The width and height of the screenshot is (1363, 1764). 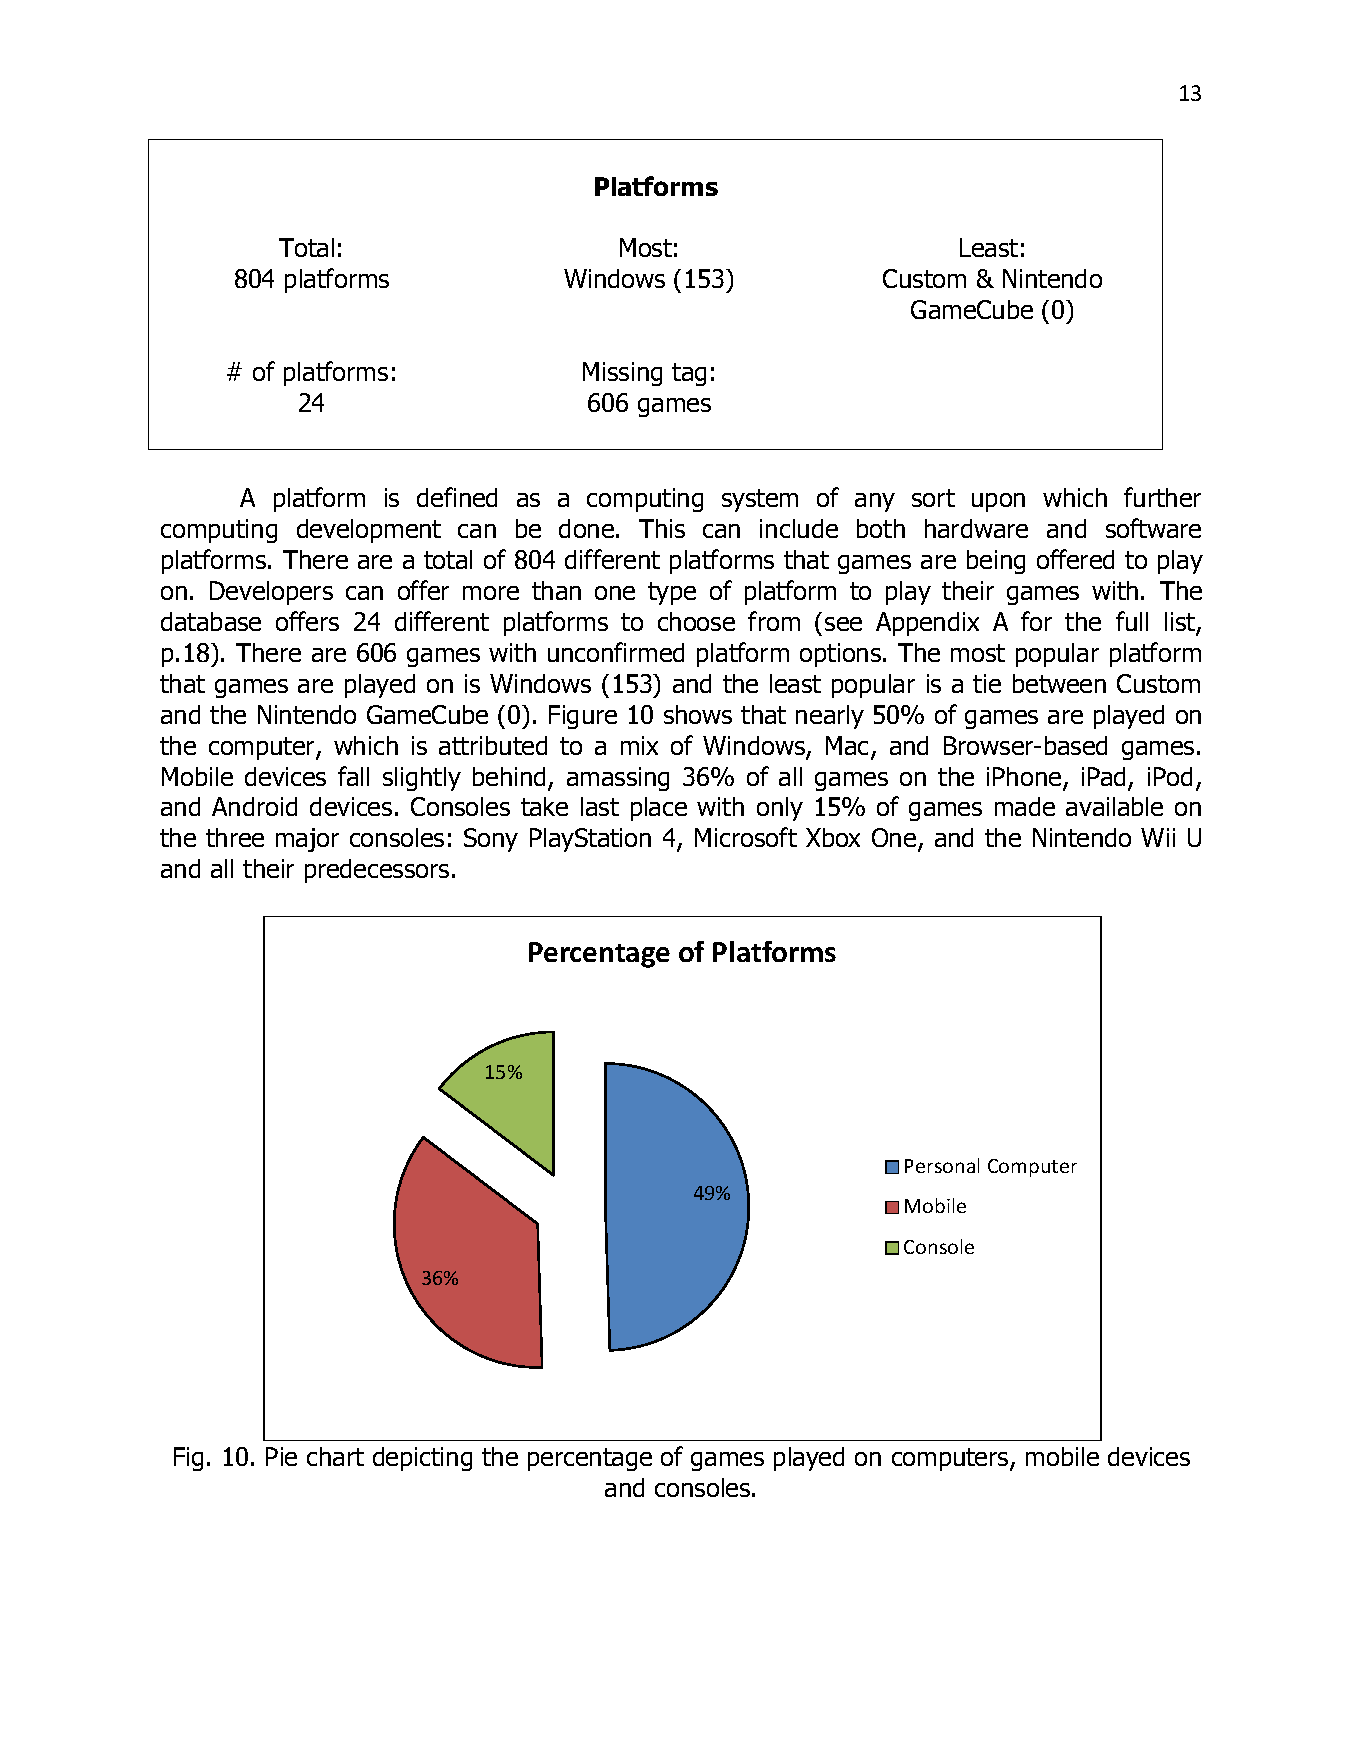 What do you see at coordinates (998, 502) in the screenshot?
I see `upon` at bounding box center [998, 502].
